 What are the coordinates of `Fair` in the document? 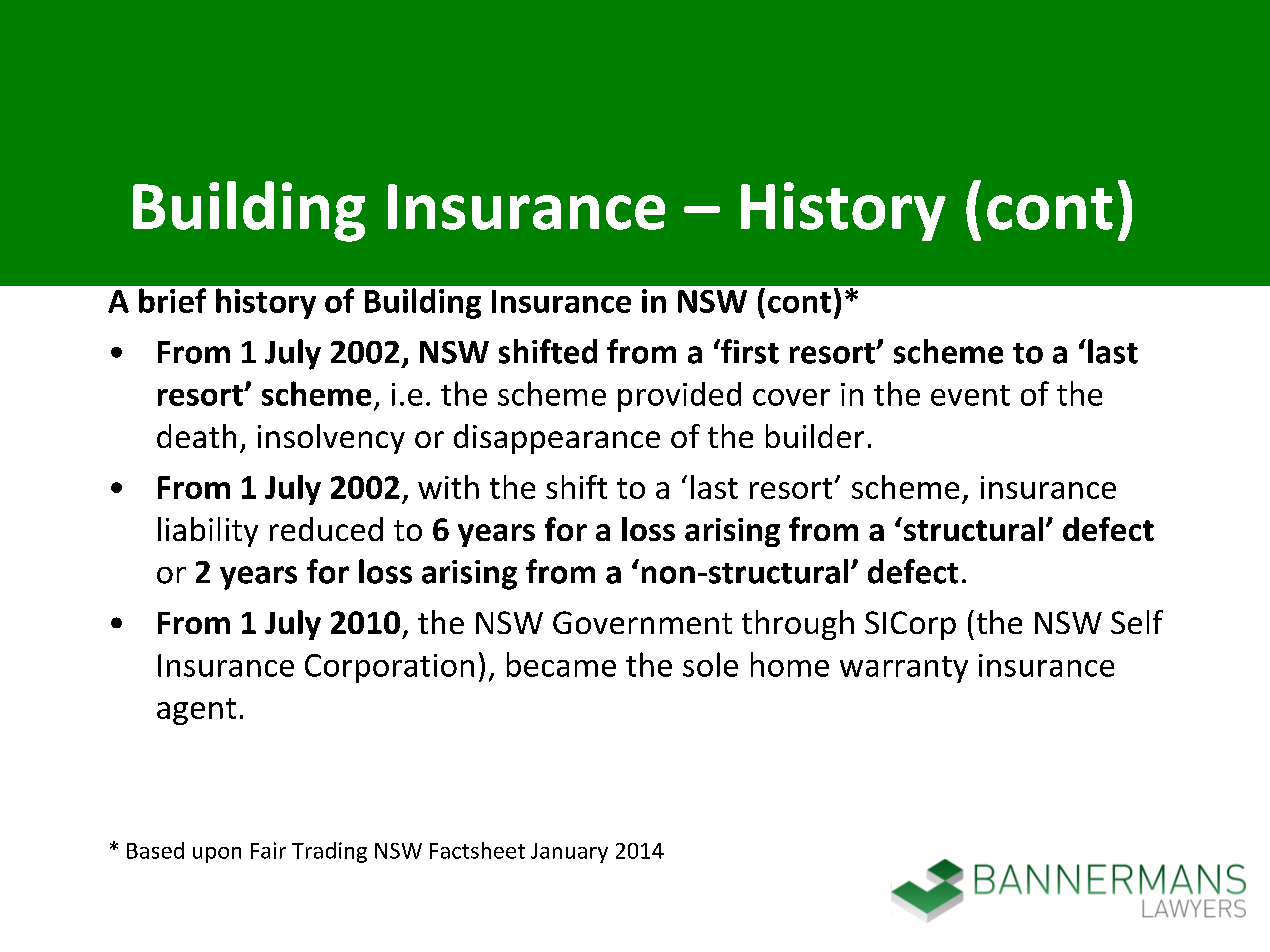 It's located at (268, 850).
